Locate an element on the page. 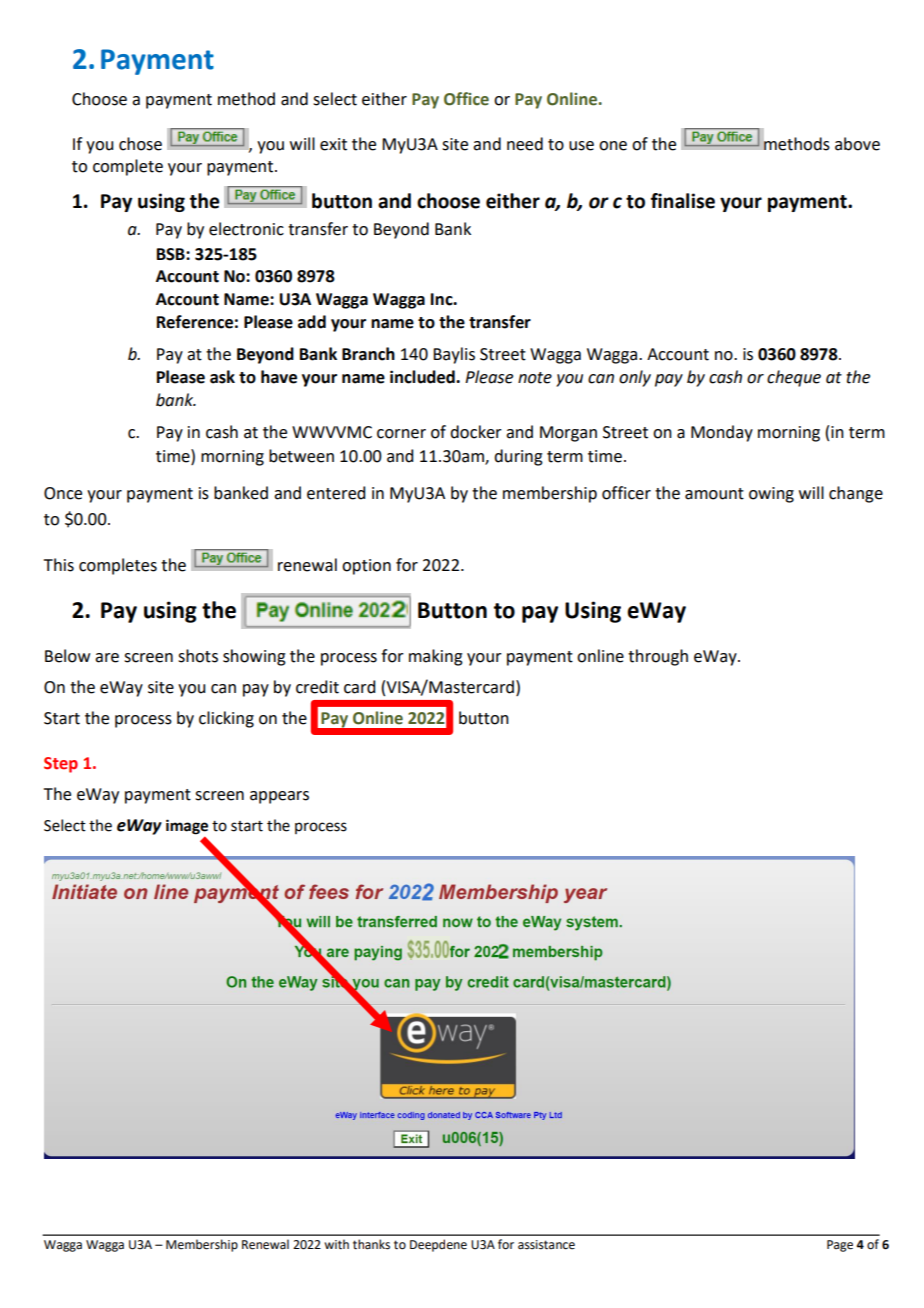  need is located at coordinates (525, 144).
